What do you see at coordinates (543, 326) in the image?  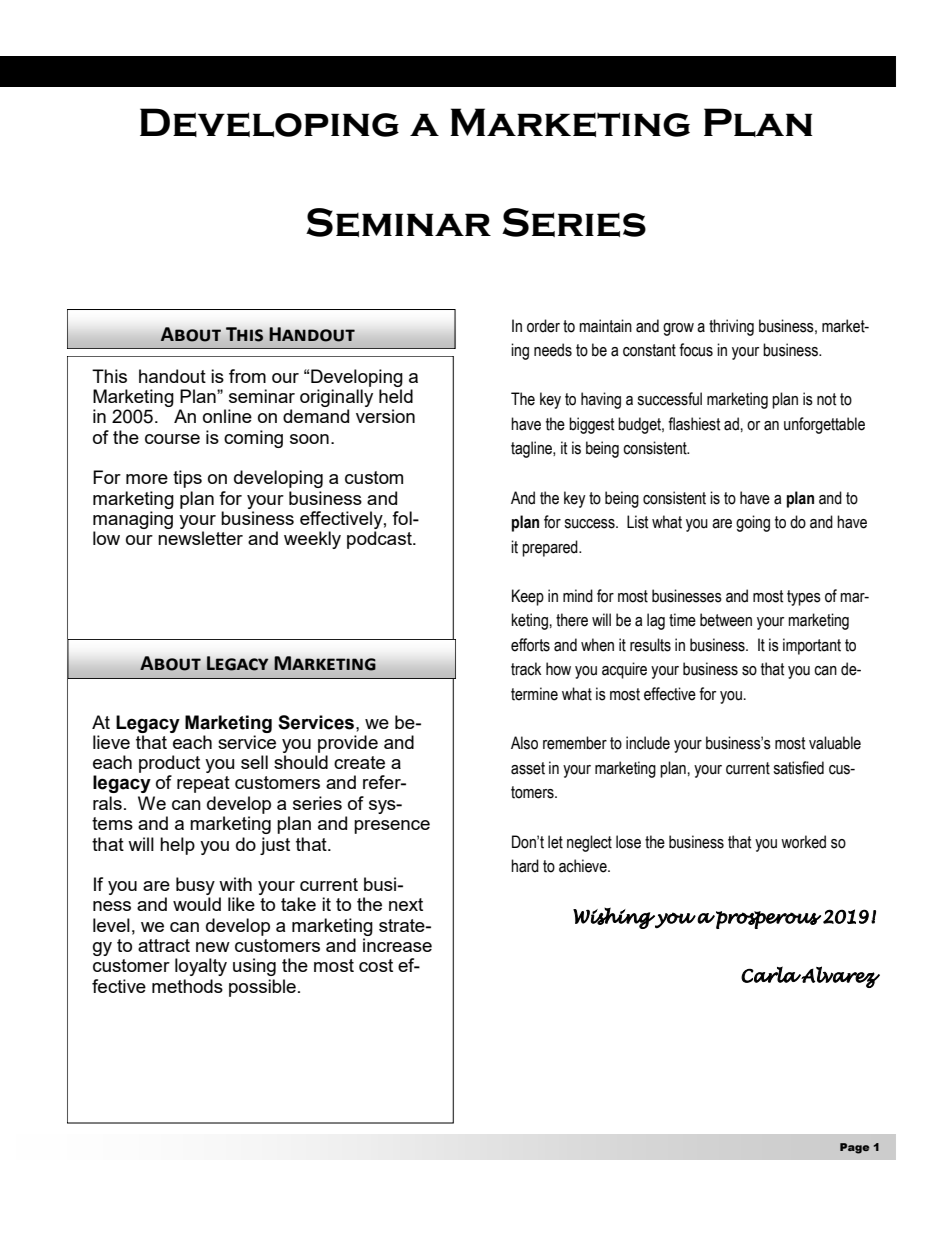 I see `order` at bounding box center [543, 326].
